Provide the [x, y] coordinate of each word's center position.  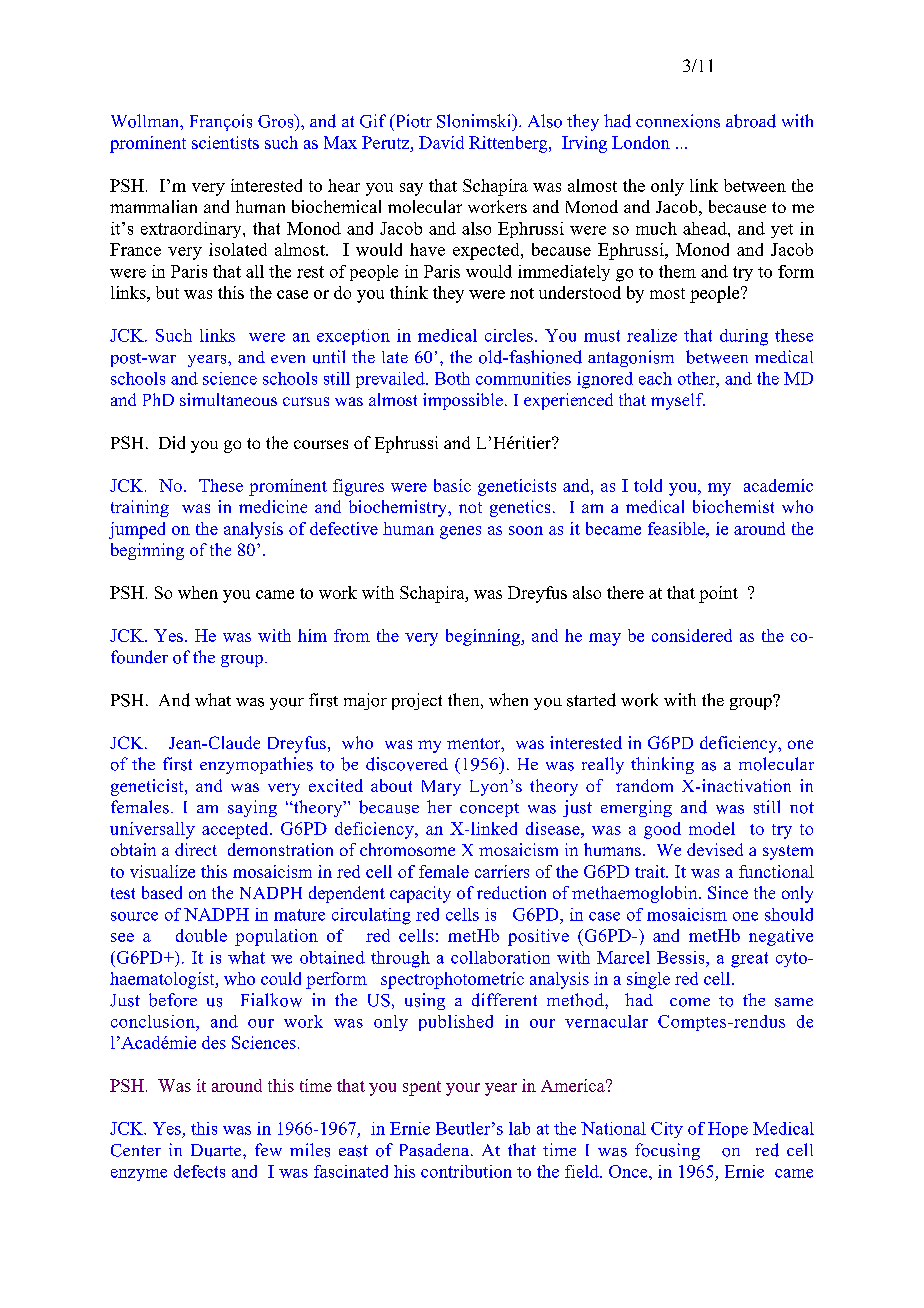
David [441, 142]
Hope [728, 1130]
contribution [466, 1171]
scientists [225, 142]
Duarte [217, 1150]
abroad [751, 121]
